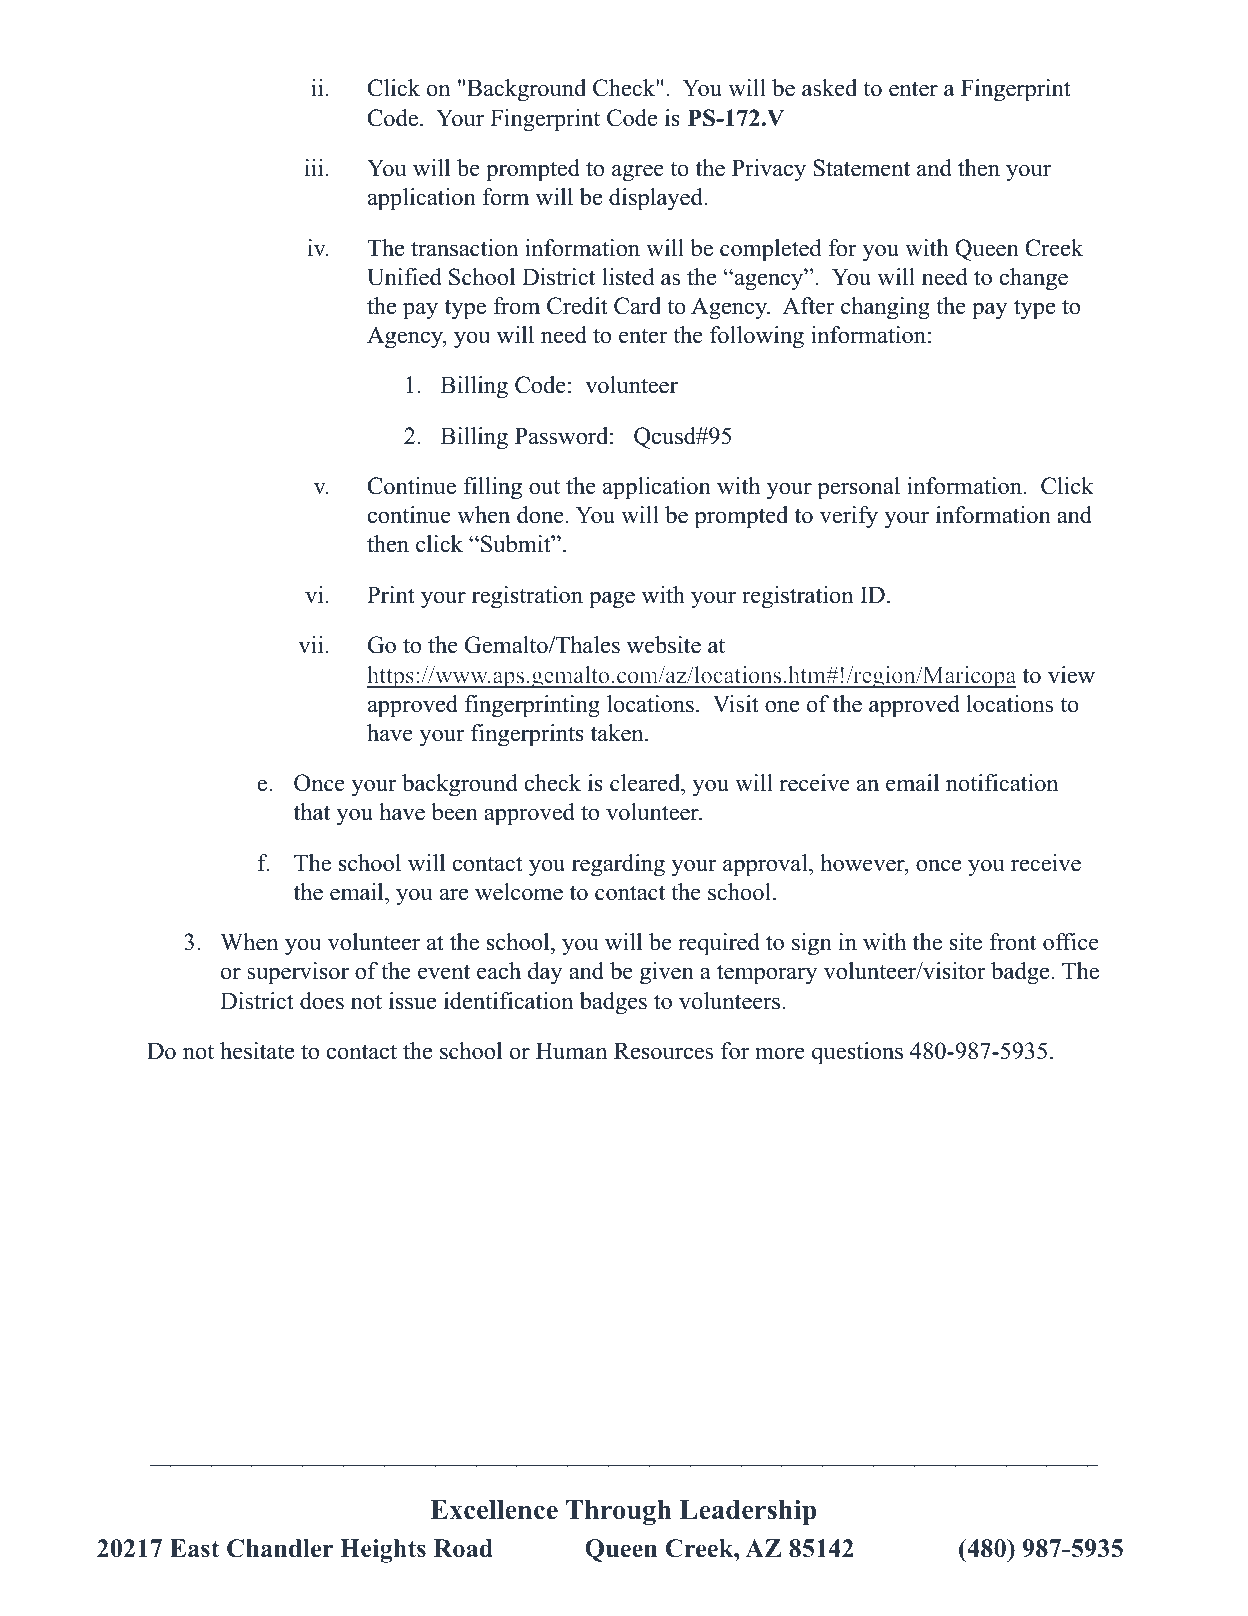 This image has width=1248, height=1616. I want to click on Leadership, so click(748, 1512).
